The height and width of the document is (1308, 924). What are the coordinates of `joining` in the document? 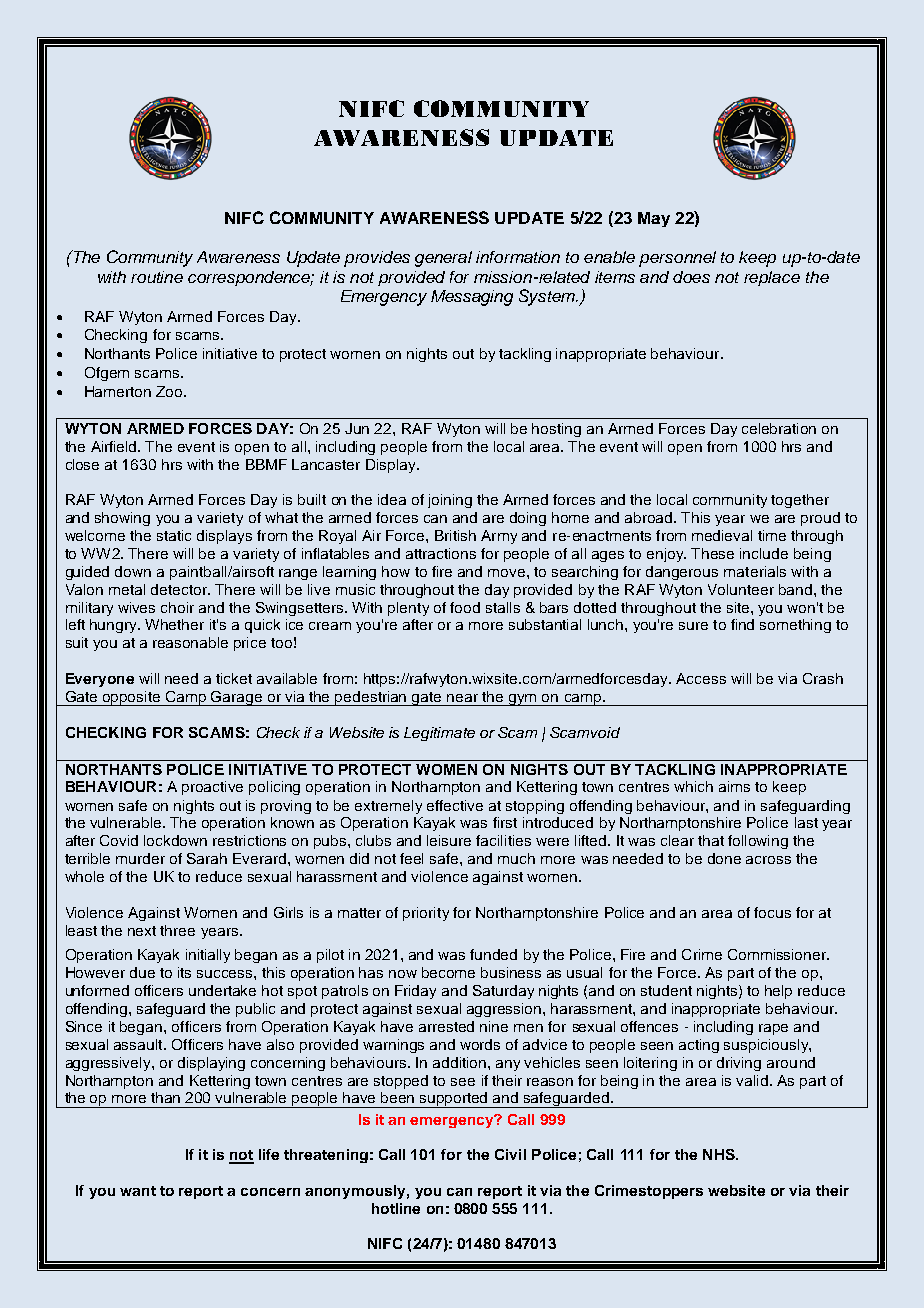 It's located at (450, 501).
